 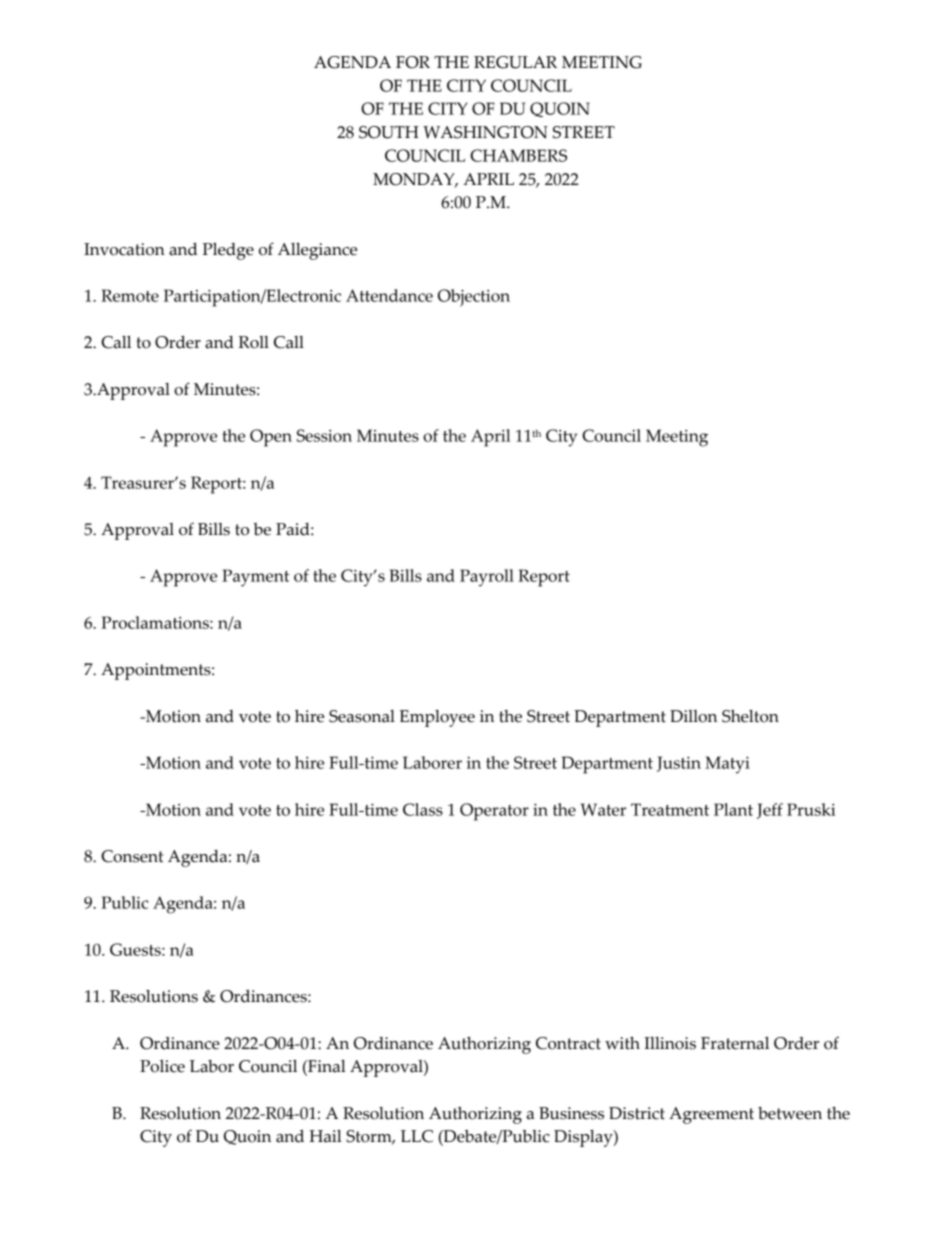 What do you see at coordinates (437, 718) in the screenshot?
I see `Employee` at bounding box center [437, 718].
